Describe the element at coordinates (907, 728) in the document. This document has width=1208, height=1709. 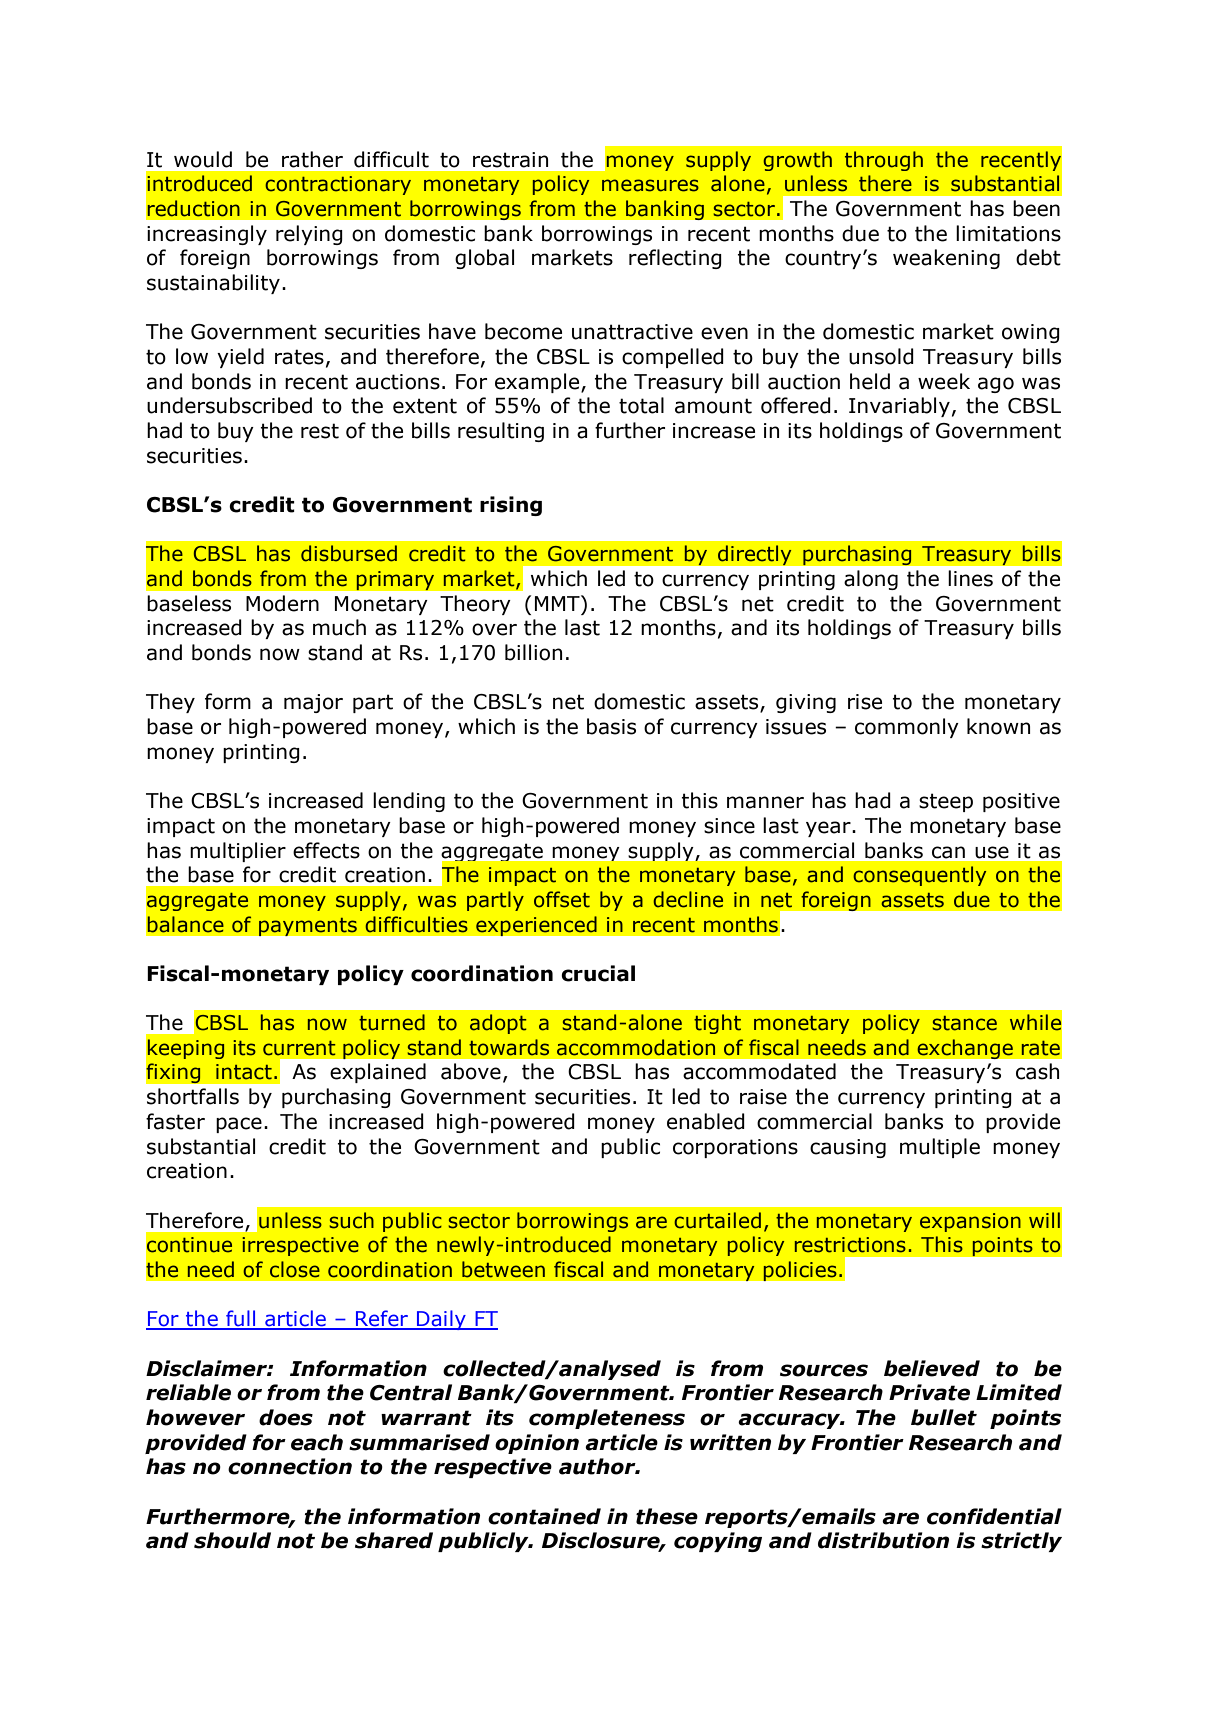
I see `commonly` at that location.
